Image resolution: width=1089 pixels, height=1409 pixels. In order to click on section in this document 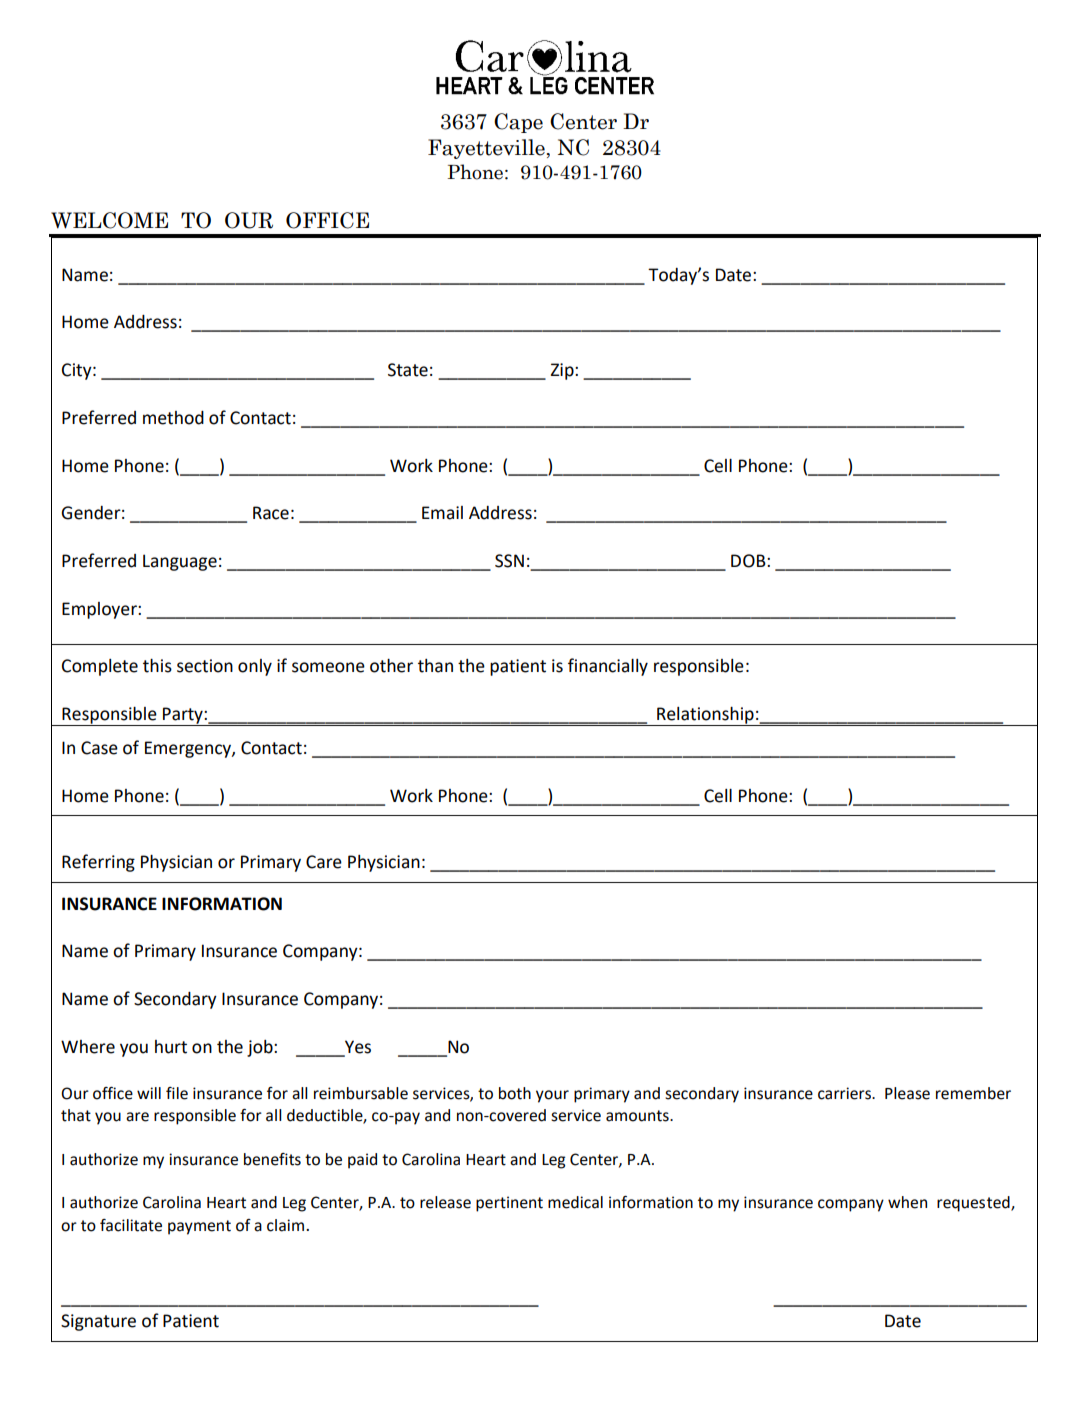, I will do `click(205, 666)`.
